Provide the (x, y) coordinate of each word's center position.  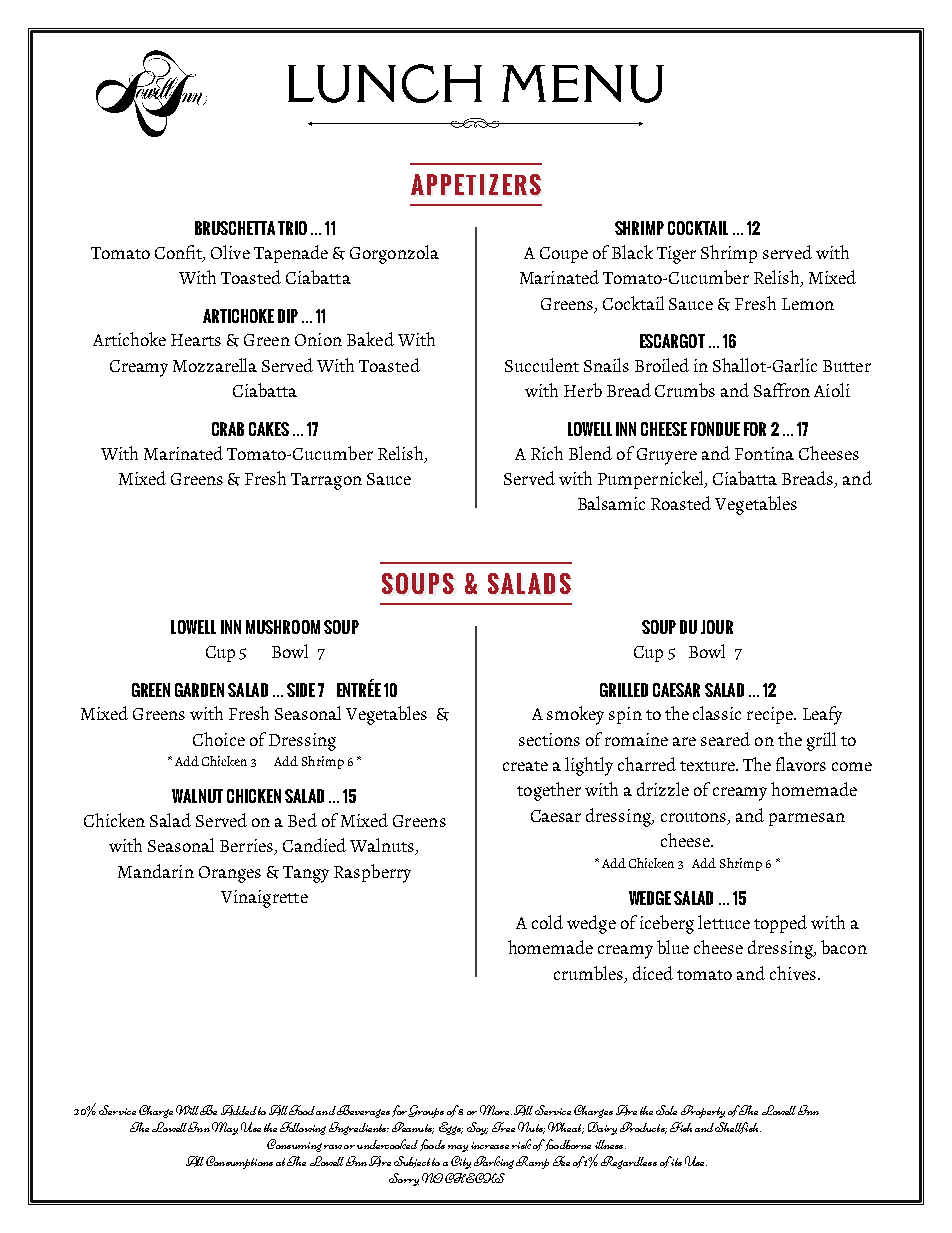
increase (490, 1145)
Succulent (542, 365)
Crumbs (685, 390)
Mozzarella (215, 365)
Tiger (676, 255)
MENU (583, 84)
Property (703, 1111)
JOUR (717, 627)
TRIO (292, 228)
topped (780, 924)
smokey (575, 715)
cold (547, 922)
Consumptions (239, 1162)
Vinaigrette (264, 899)
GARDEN (199, 690)
